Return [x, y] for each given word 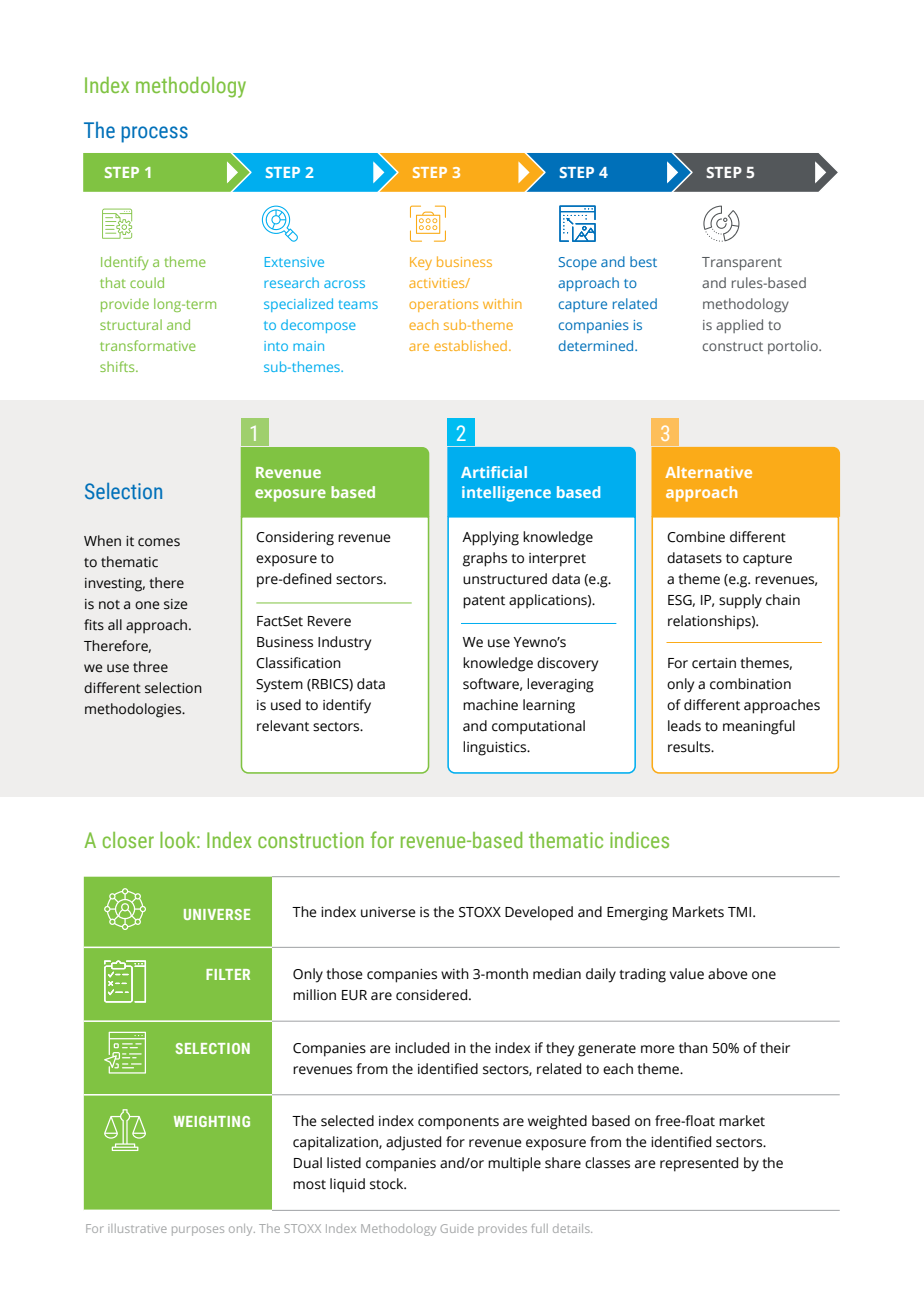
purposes [198, 1231]
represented [699, 1164]
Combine [696, 537]
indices [639, 840]
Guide [457, 1228]
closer [128, 840]
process [154, 134]
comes [159, 542]
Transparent [742, 263]
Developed [539, 913]
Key [421, 263]
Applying [490, 538]
